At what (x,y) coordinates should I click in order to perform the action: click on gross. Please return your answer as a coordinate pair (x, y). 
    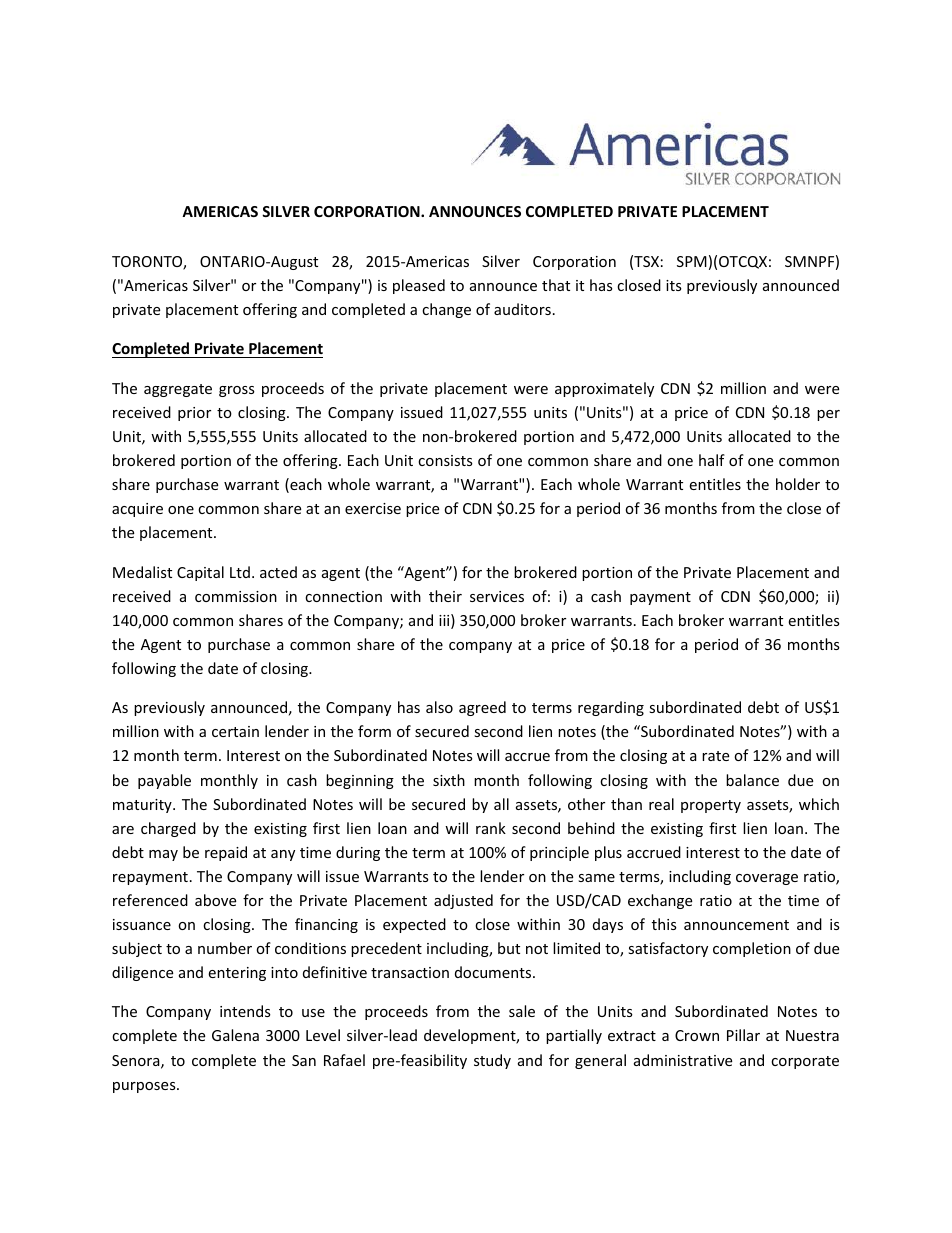
    Looking at the image, I should click on (237, 391).
